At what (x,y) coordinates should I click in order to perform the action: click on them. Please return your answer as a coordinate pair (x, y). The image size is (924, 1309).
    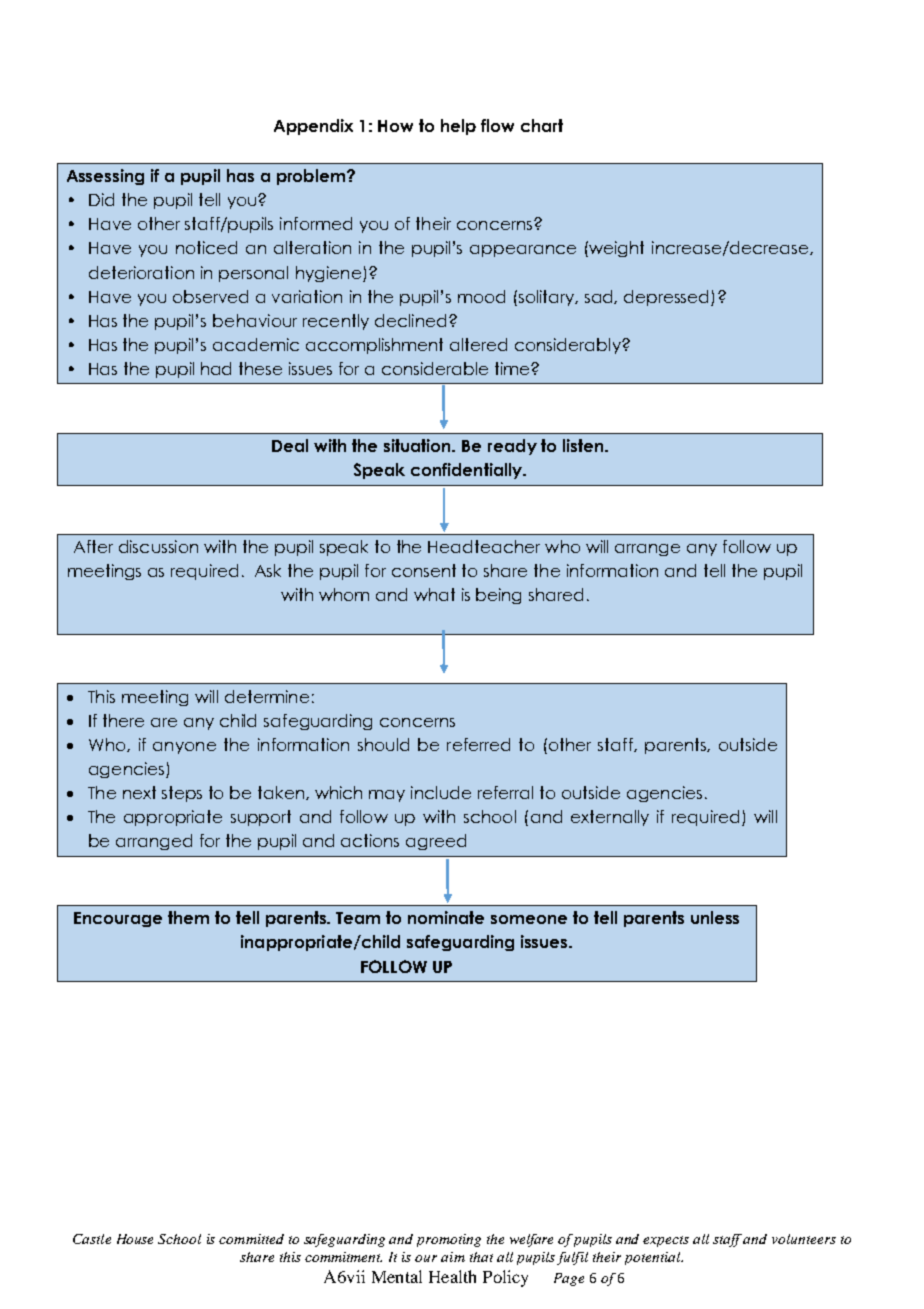
    Looking at the image, I should click on (188, 917).
